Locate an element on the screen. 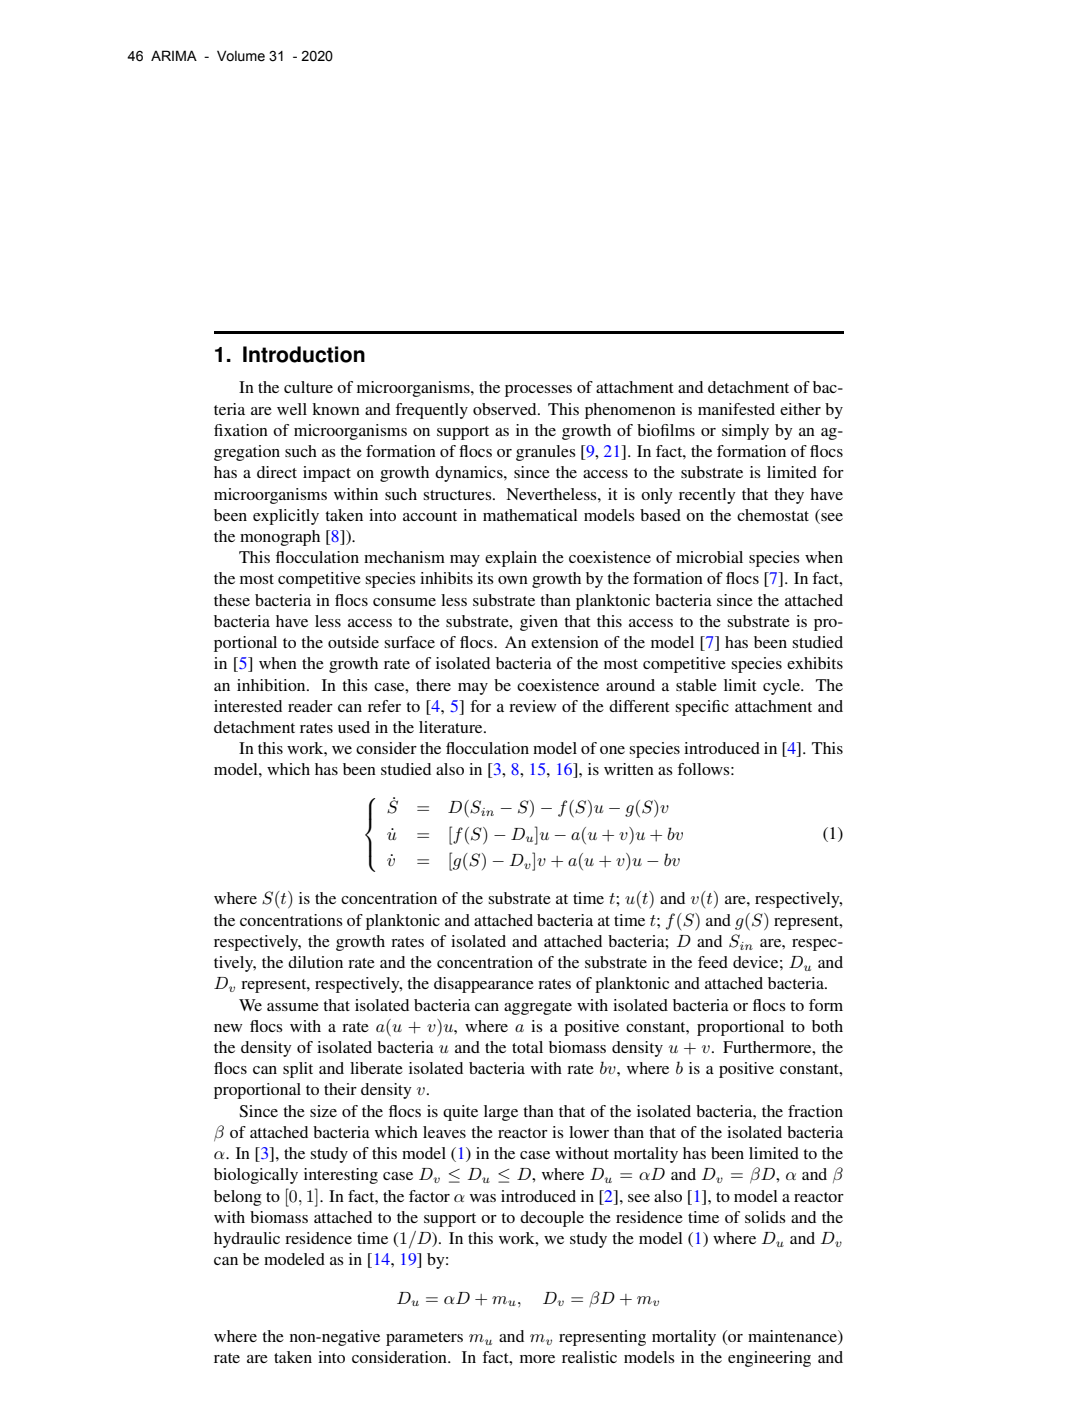 The height and width of the screenshot is (1406, 1087). disappearance is located at coordinates (484, 985).
